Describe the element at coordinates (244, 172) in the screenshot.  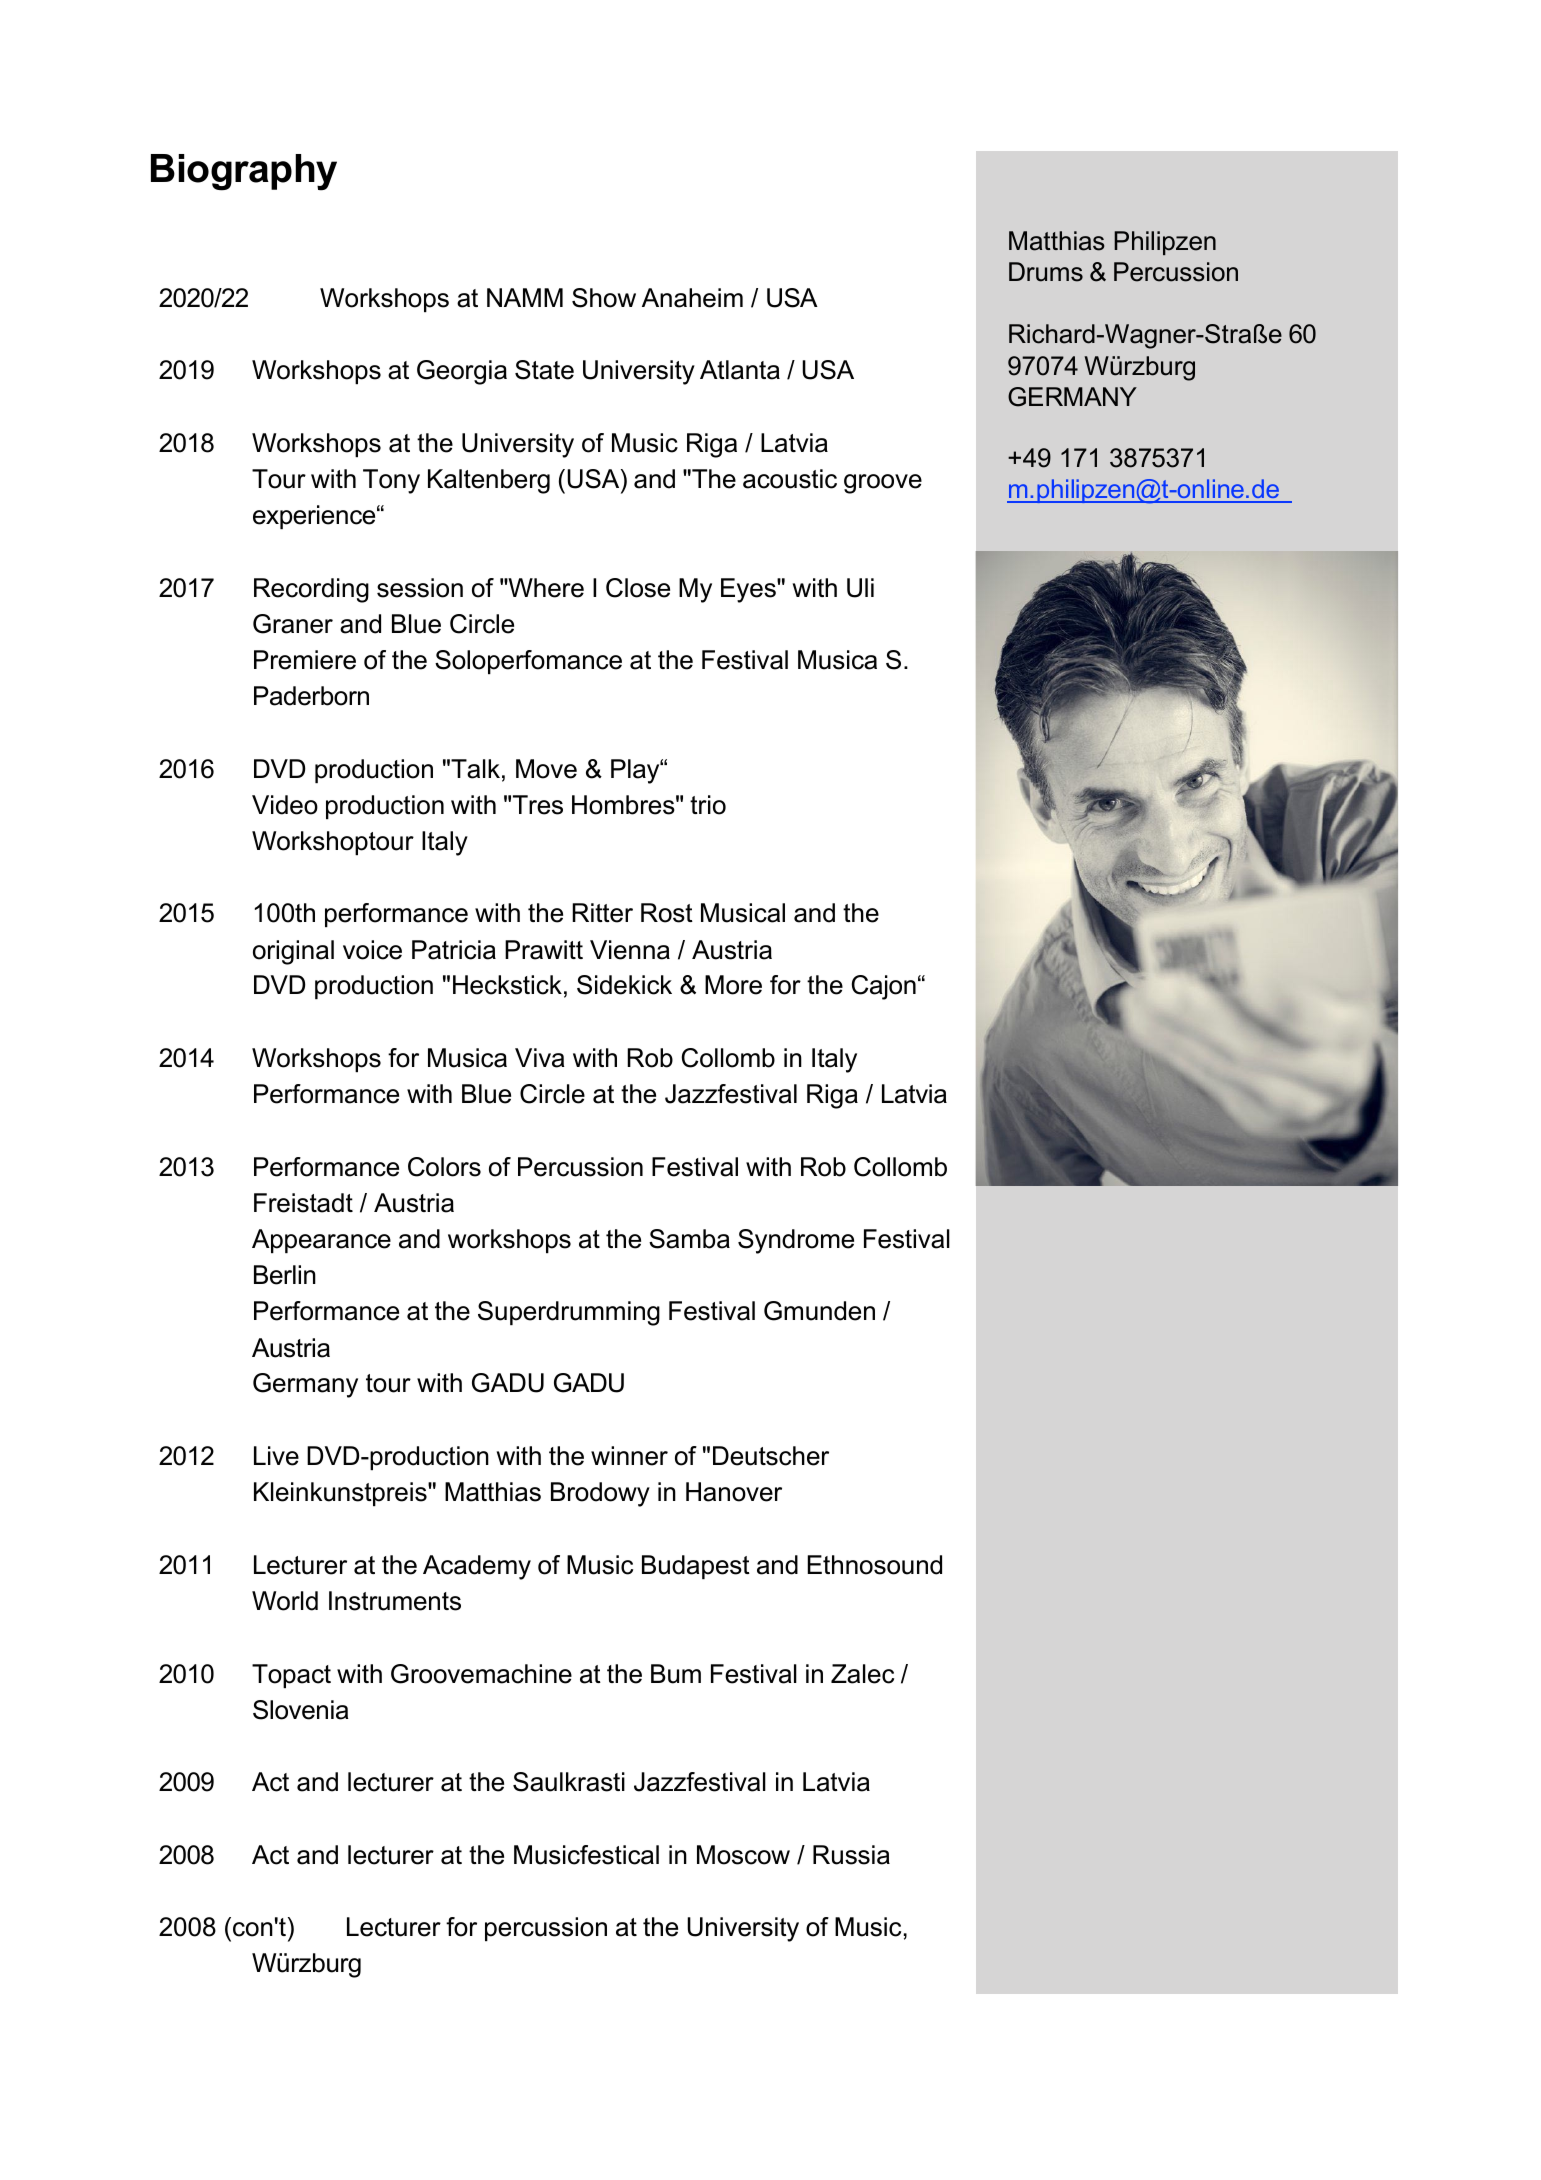
I see `Biography` at that location.
